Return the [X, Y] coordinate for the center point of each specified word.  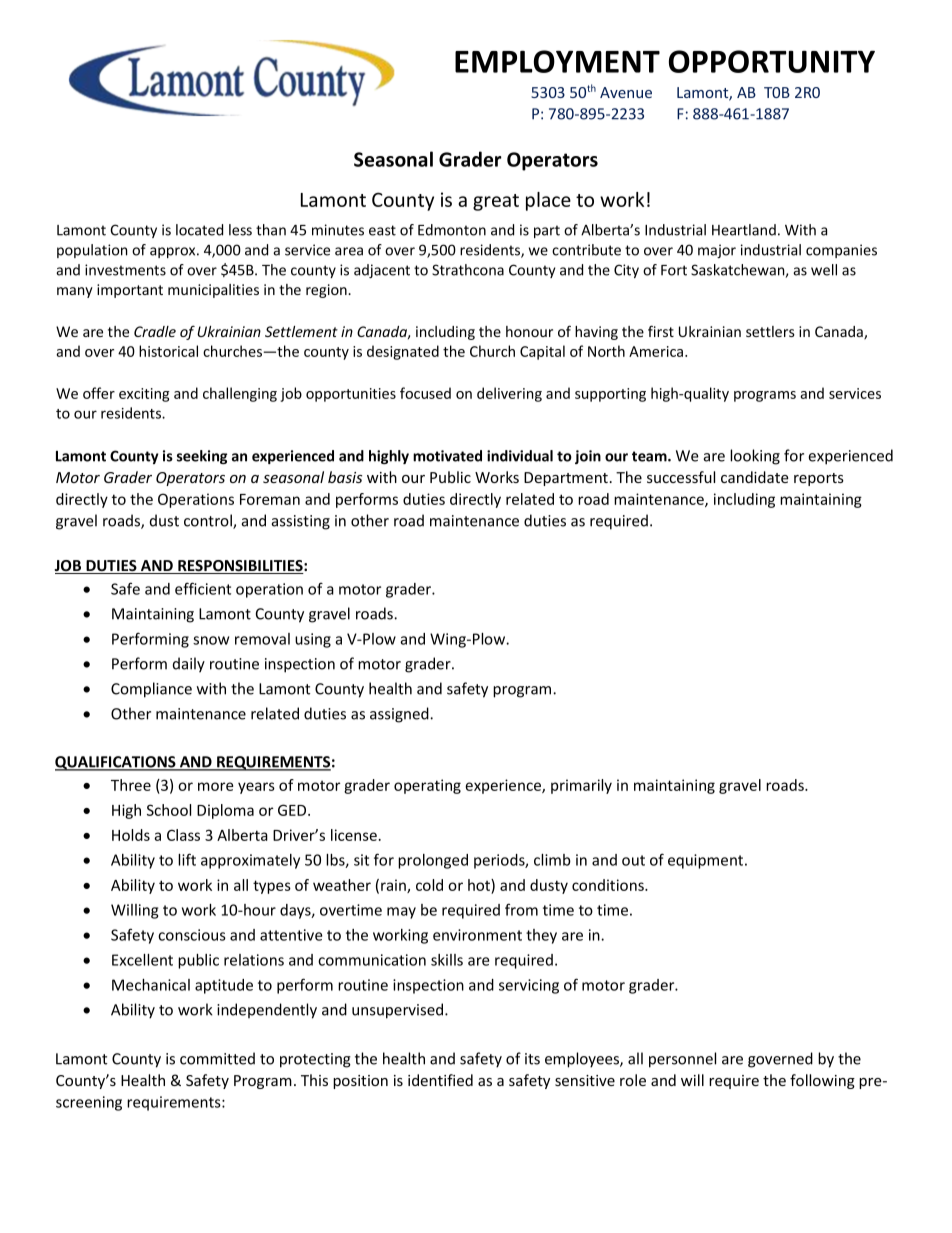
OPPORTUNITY [772, 61]
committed [217, 1058]
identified [440, 1080]
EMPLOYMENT [557, 61]
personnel [682, 1060]
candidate [755, 477]
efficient [203, 588]
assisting [301, 522]
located [199, 230]
